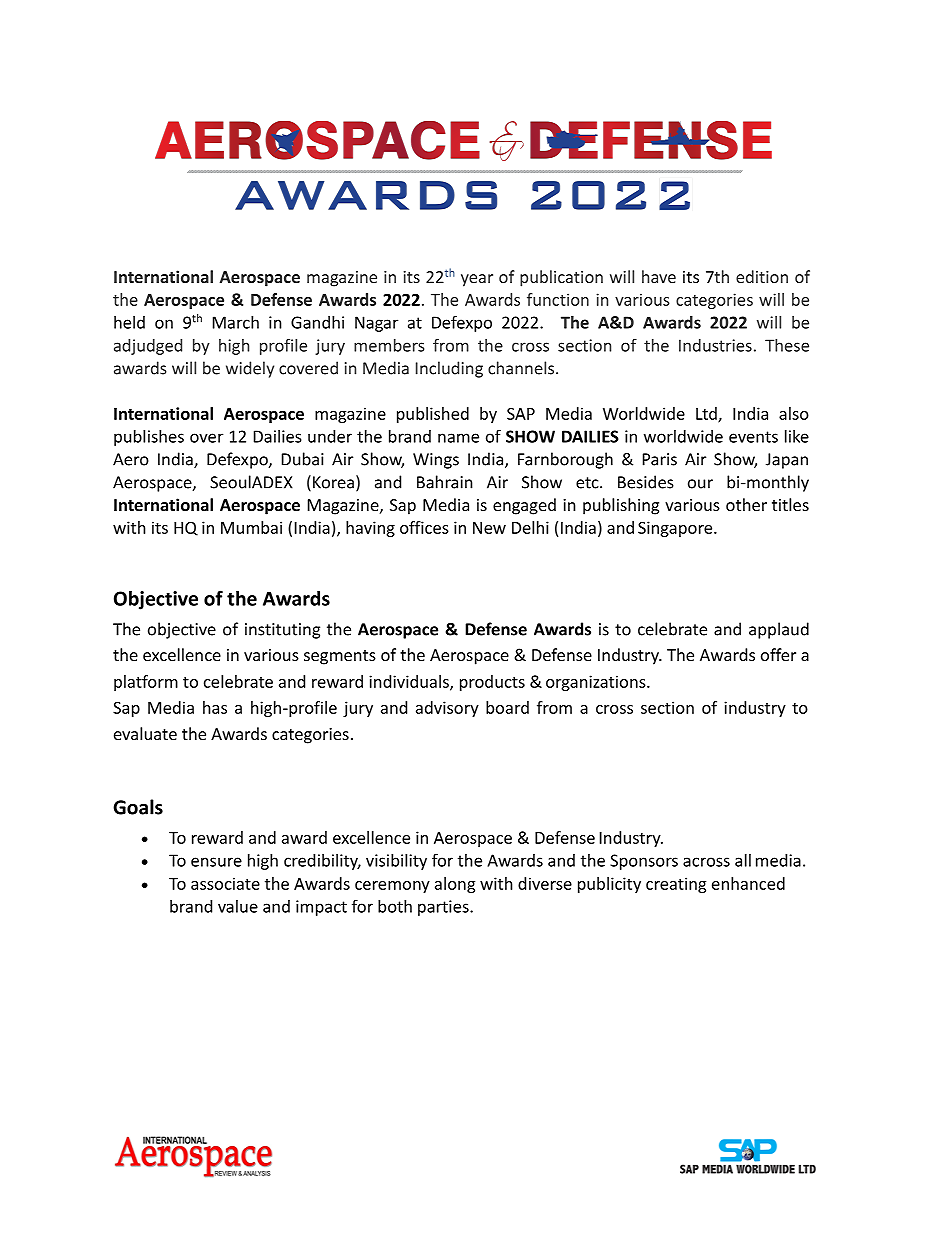 Image resolution: width=952 pixels, height=1233 pixels. Describe the element at coordinates (282, 631) in the page. I see `instituting` at that location.
